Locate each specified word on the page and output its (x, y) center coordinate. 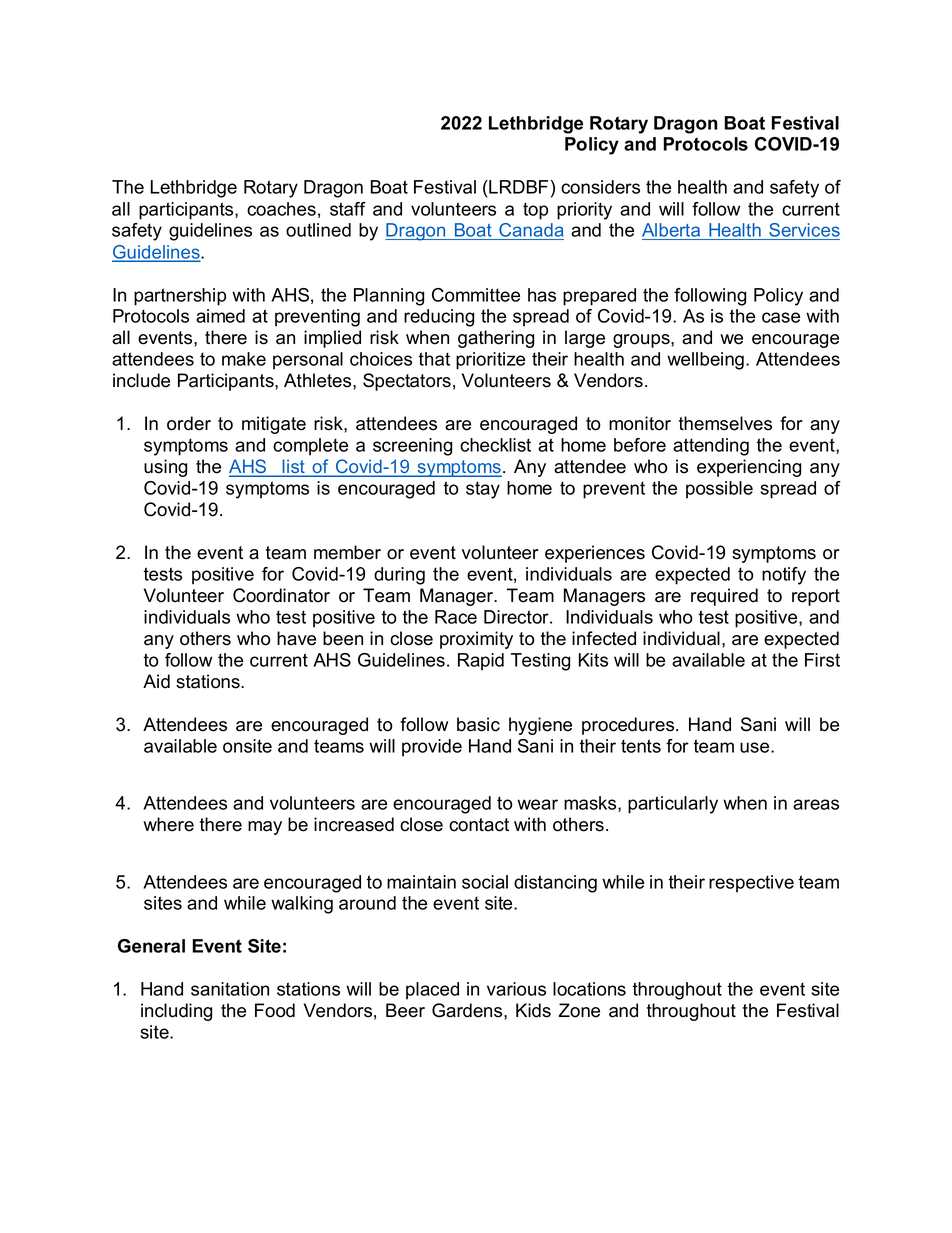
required (724, 597)
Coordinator (281, 595)
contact (479, 825)
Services (803, 231)
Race (456, 617)
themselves (725, 423)
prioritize (490, 361)
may (265, 828)
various (516, 989)
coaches (281, 209)
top (535, 211)
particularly (673, 805)
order (189, 423)
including (176, 1012)
